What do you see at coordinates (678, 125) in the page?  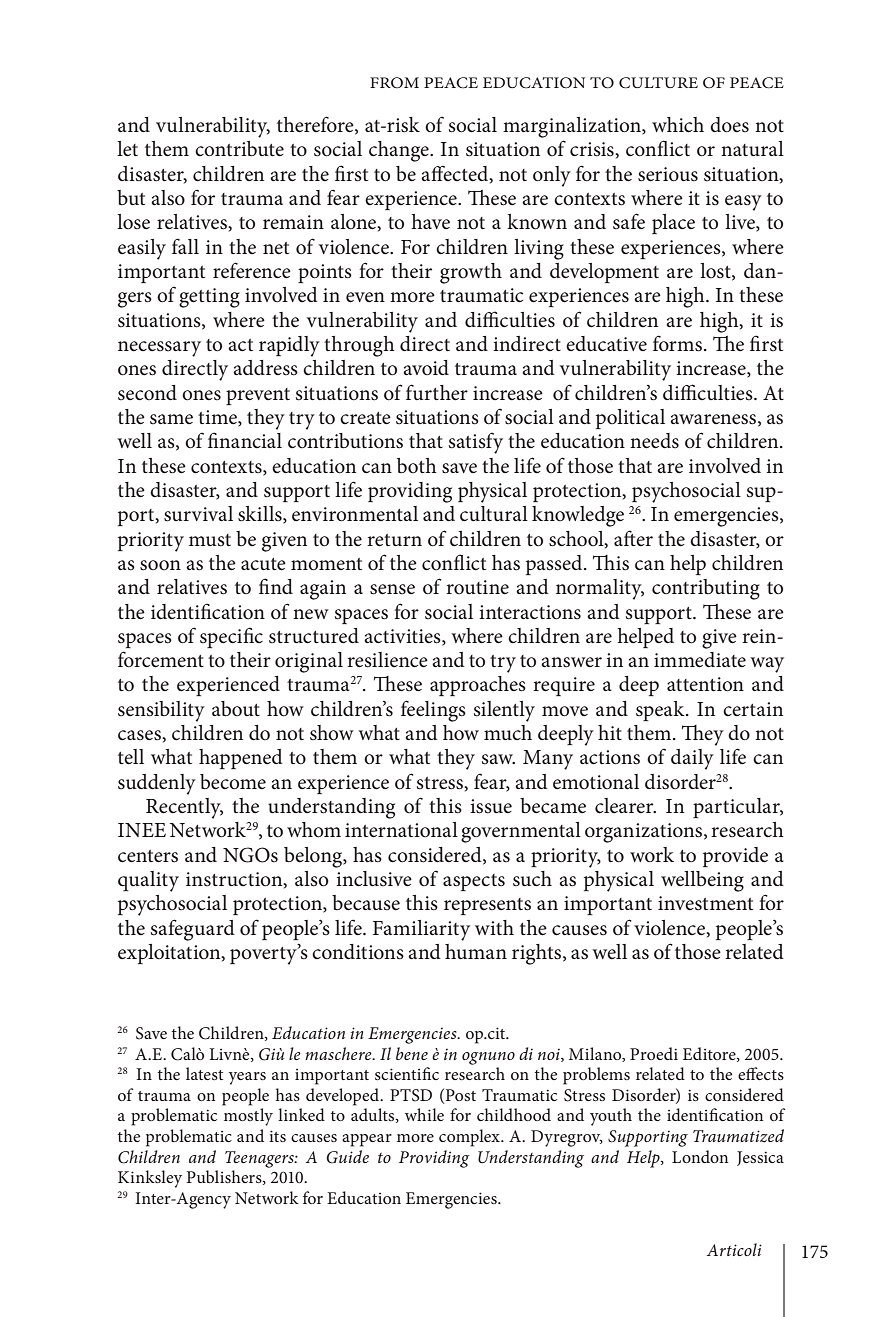 I see `which` at bounding box center [678, 125].
